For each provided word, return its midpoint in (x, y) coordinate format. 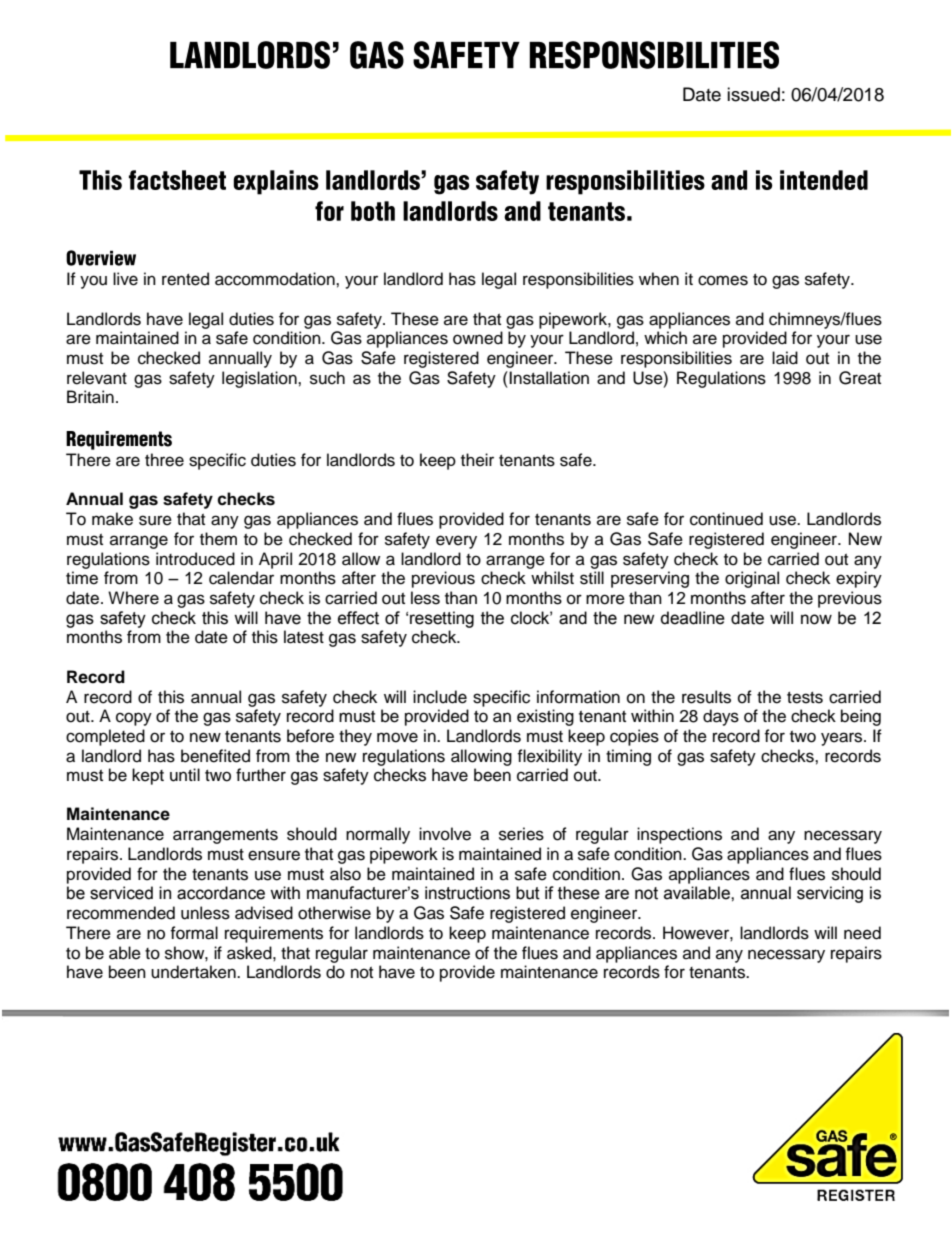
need (862, 933)
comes (723, 280)
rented (185, 279)
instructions (467, 893)
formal (194, 933)
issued (753, 94)
